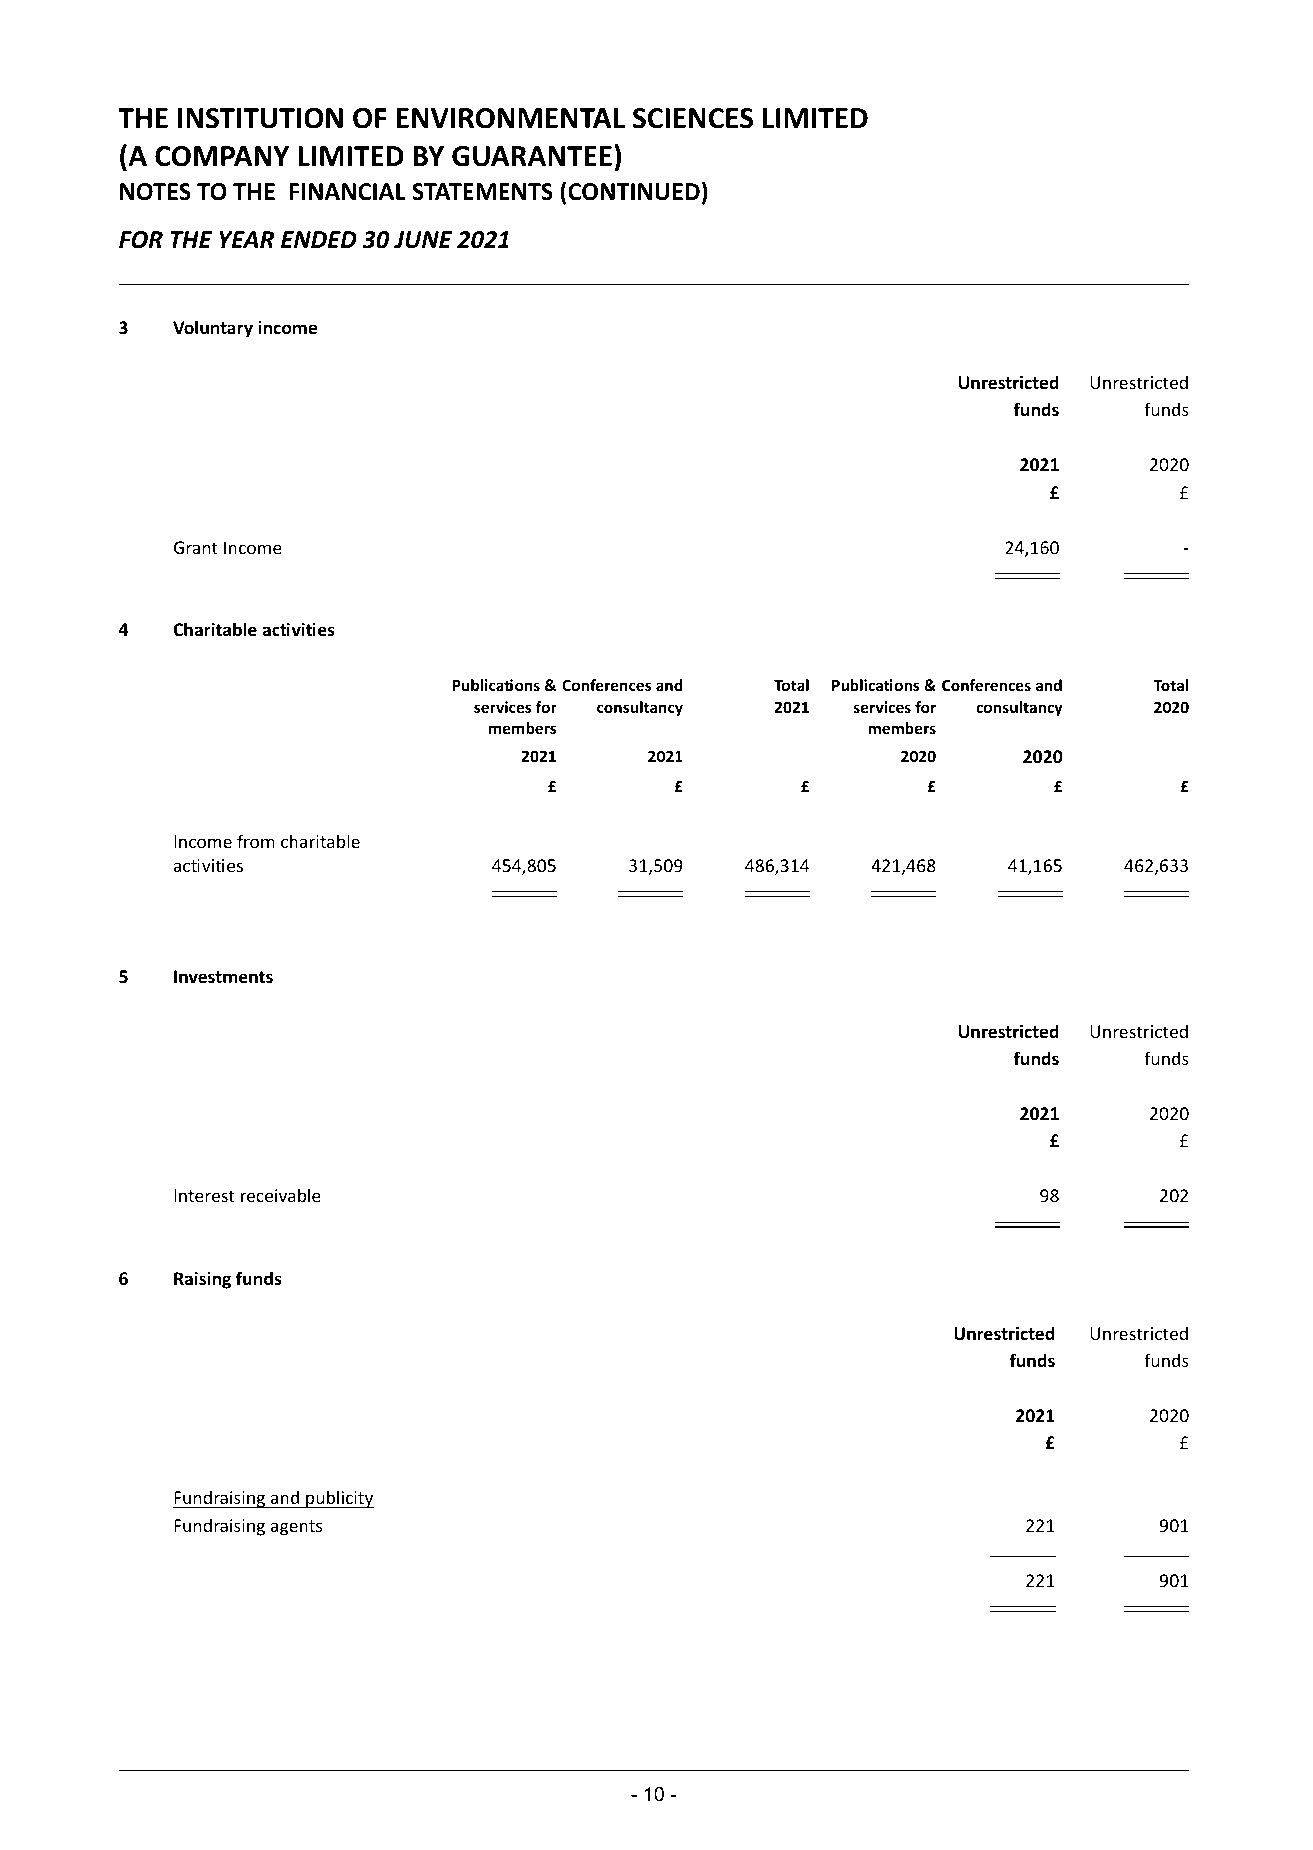 This image has width=1313, height=1850. Describe the element at coordinates (204, 1195) in the image. I see `Interest` at that location.
